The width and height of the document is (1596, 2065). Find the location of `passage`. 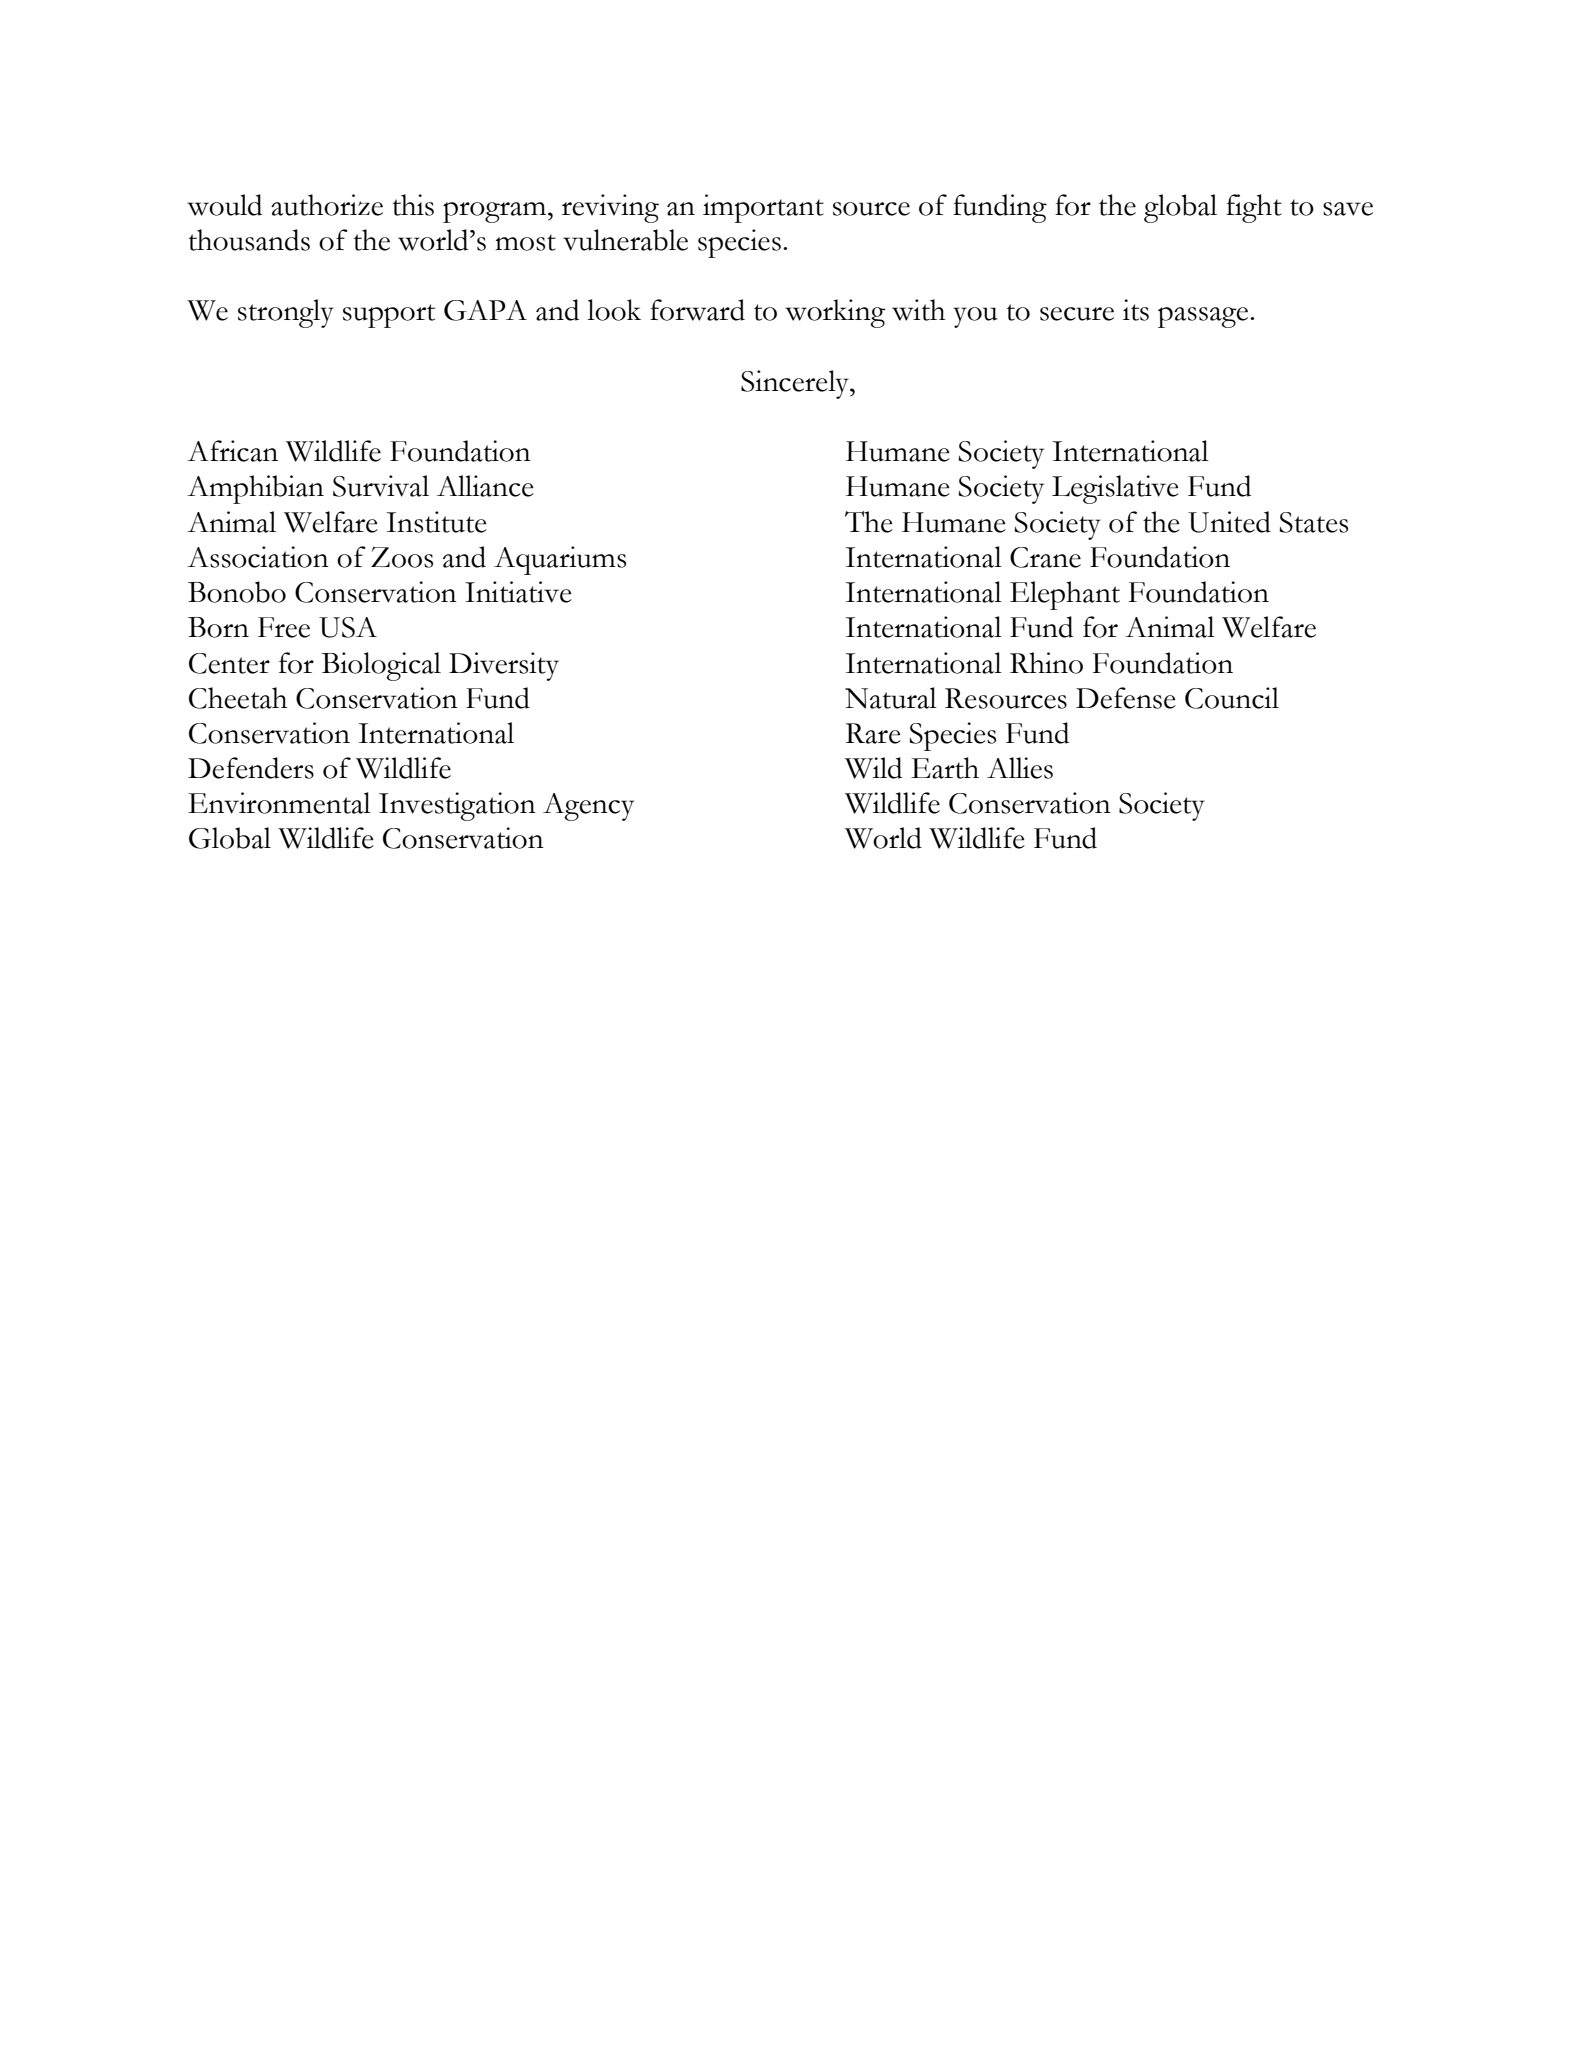

passage is located at coordinates (1204, 317).
